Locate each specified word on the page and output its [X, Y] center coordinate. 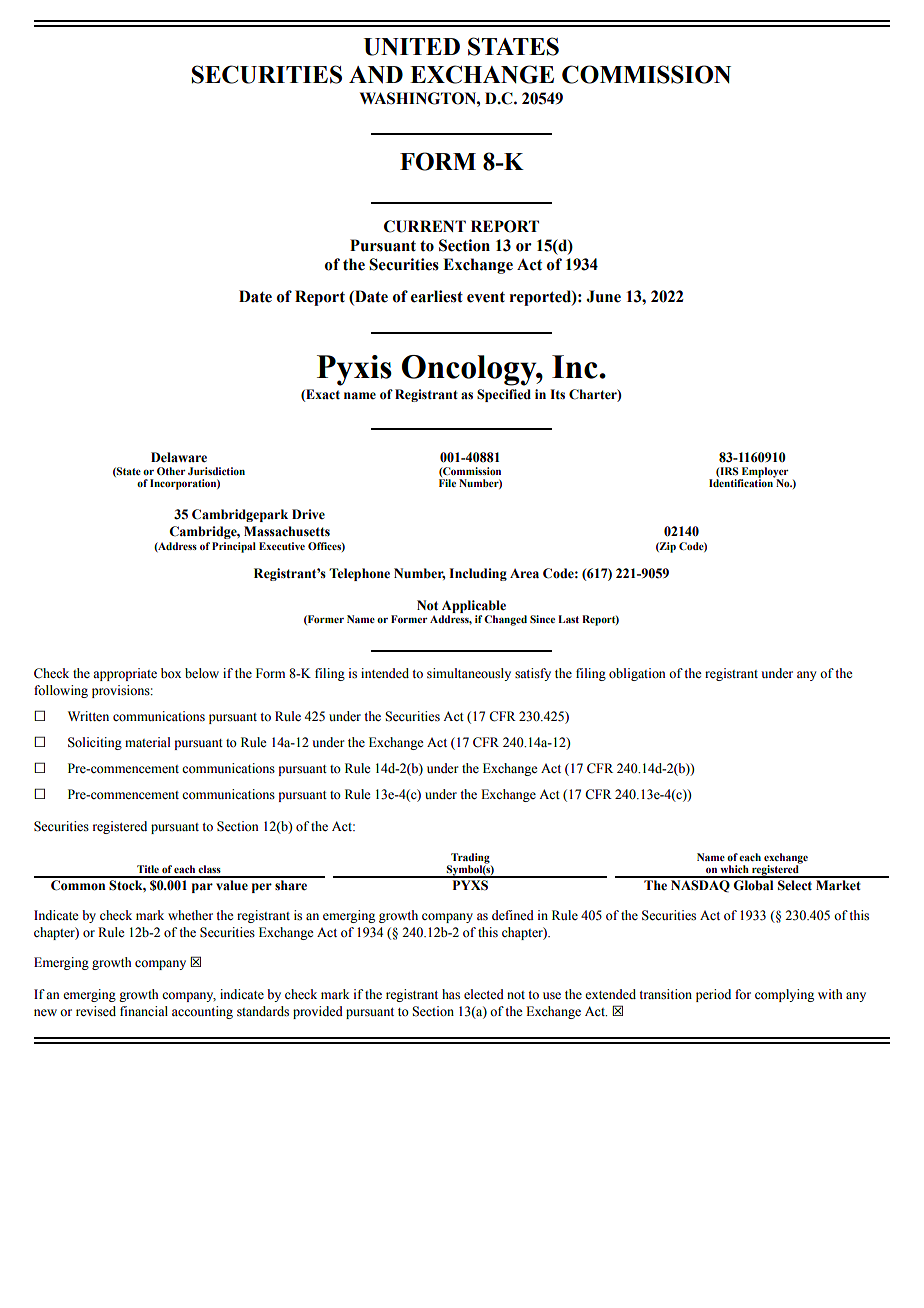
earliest [437, 296]
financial [144, 1011]
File [447, 483]
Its [557, 394]
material [148, 742]
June [604, 296]
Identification [742, 482]
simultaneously [469, 674]
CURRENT [425, 226]
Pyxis [354, 370]
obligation [637, 674]
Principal [234, 547]
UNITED [412, 47]
